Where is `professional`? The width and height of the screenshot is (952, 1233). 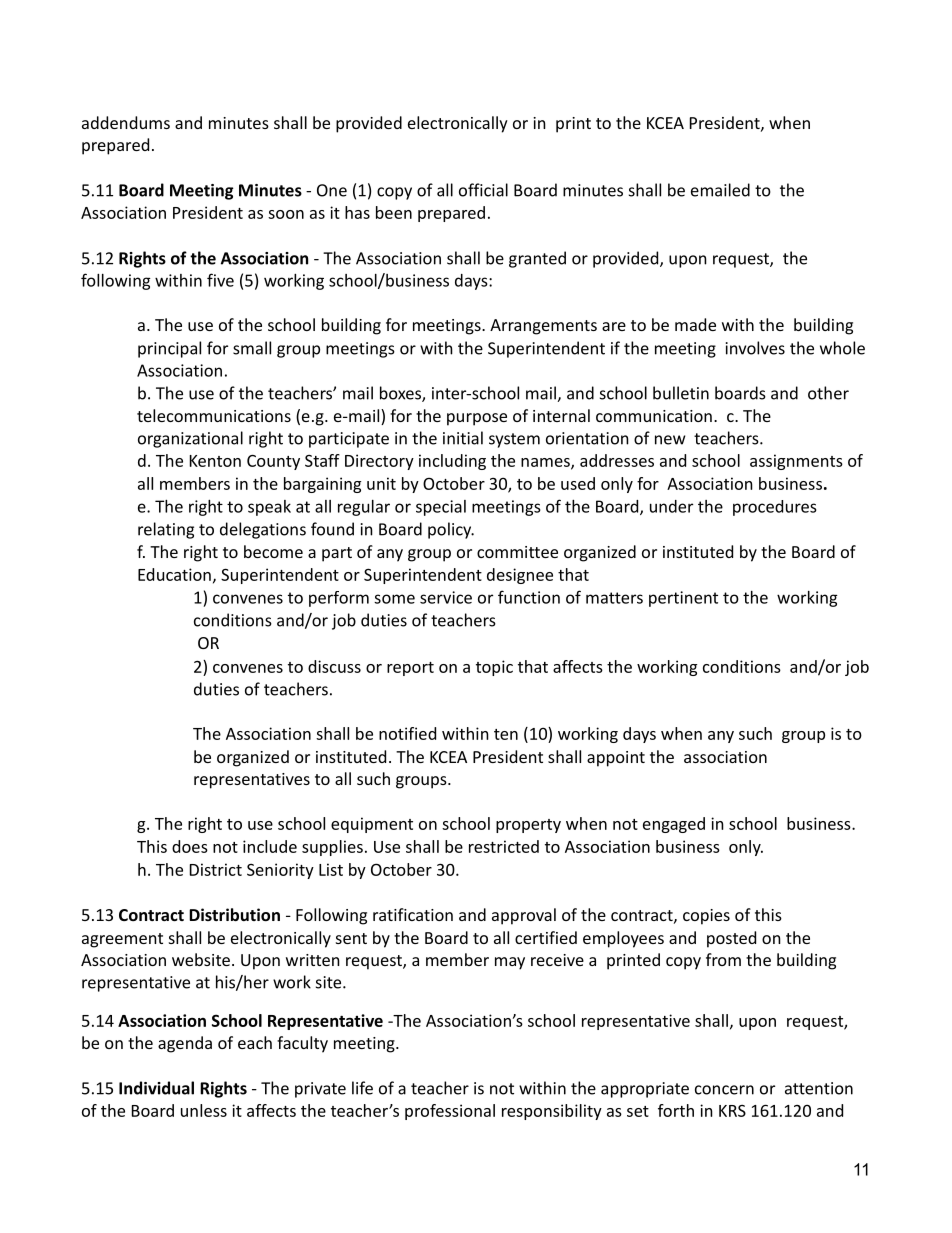 professional is located at coordinates (450, 1112).
